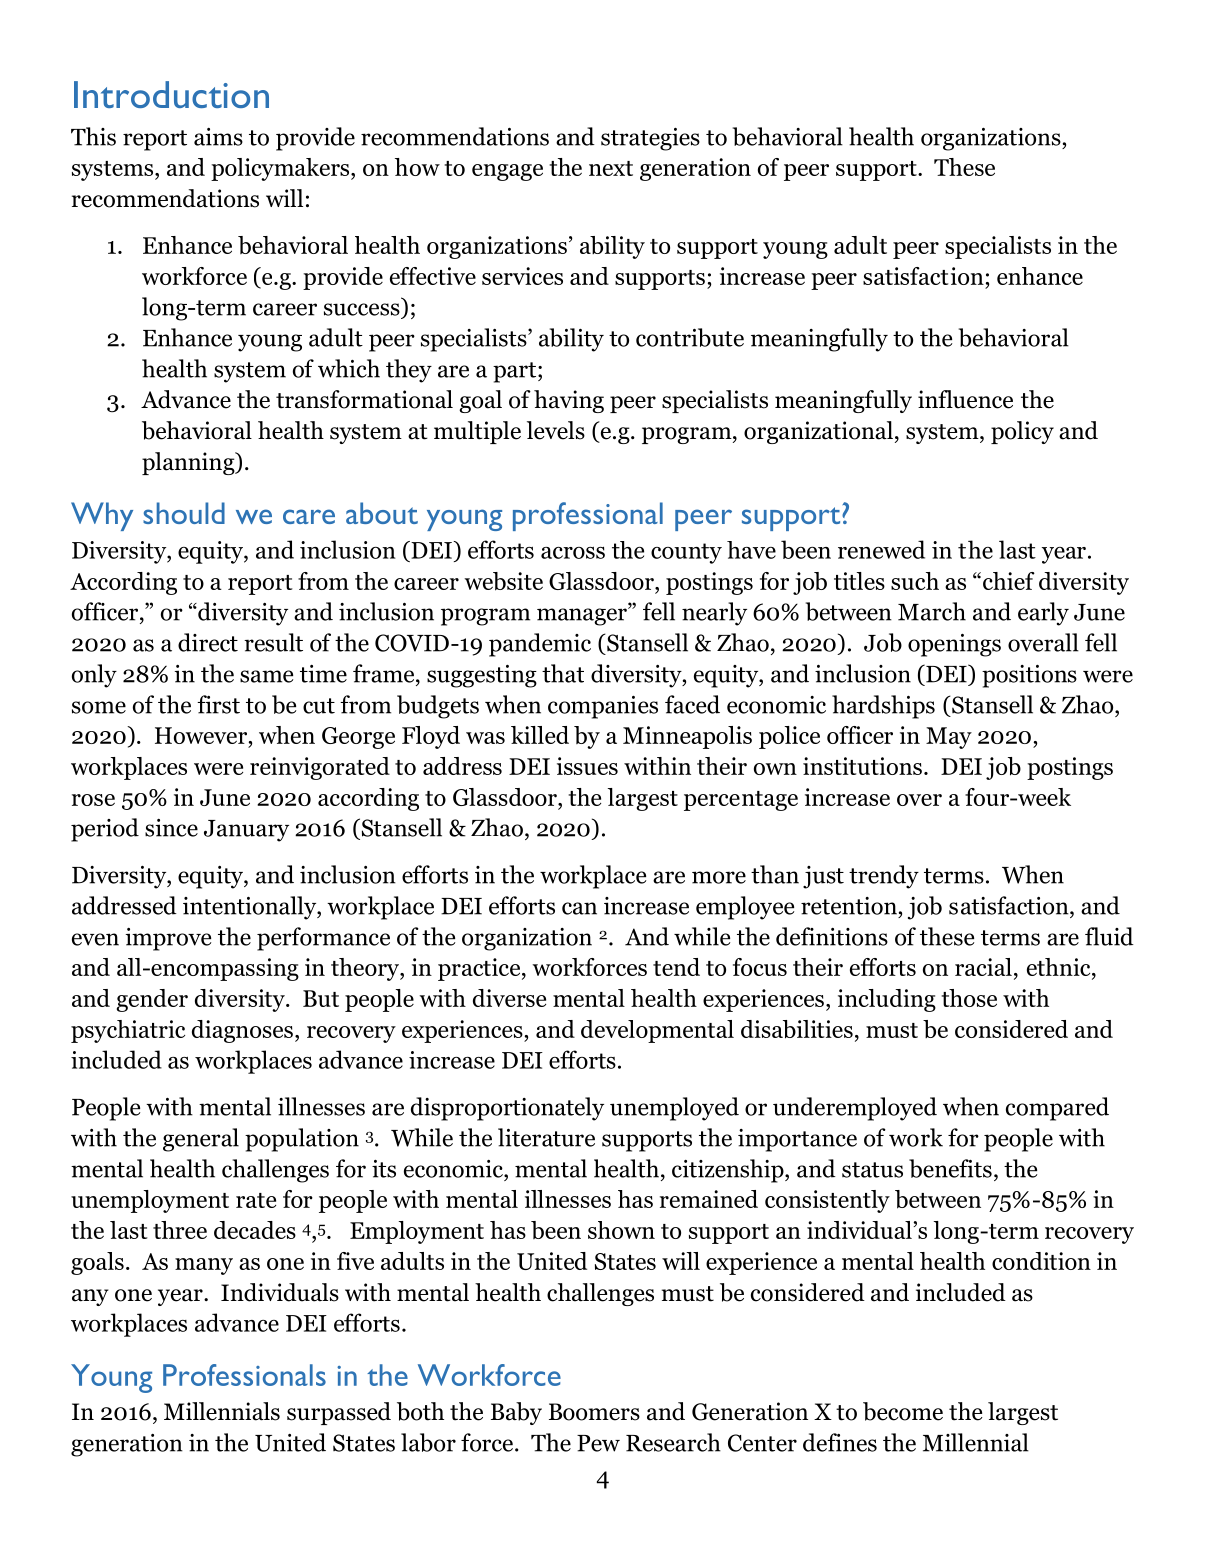 The width and height of the document is (1206, 1560). I want to click on levels, so click(556, 430).
